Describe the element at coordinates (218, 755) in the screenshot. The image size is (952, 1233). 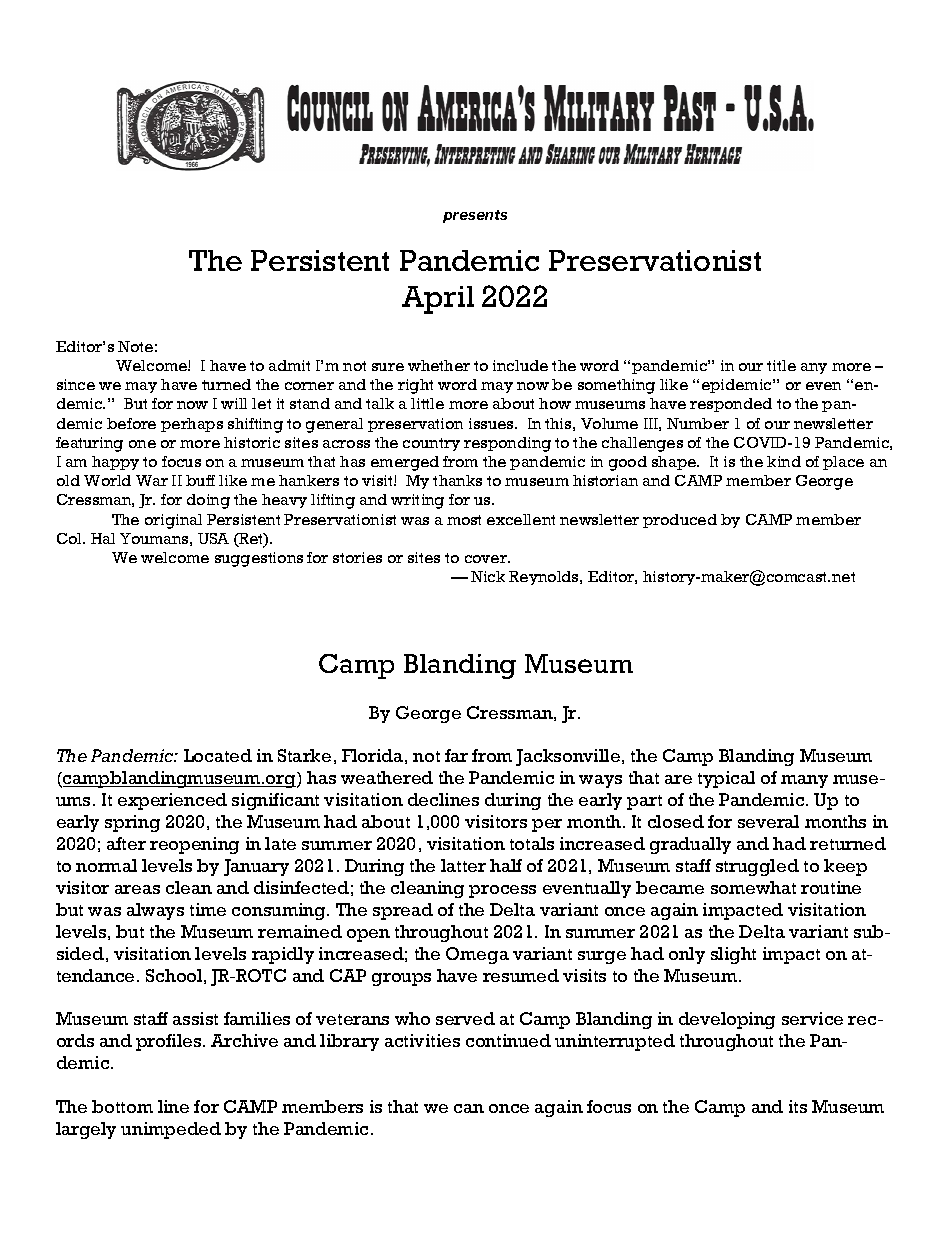
I see `Located` at that location.
